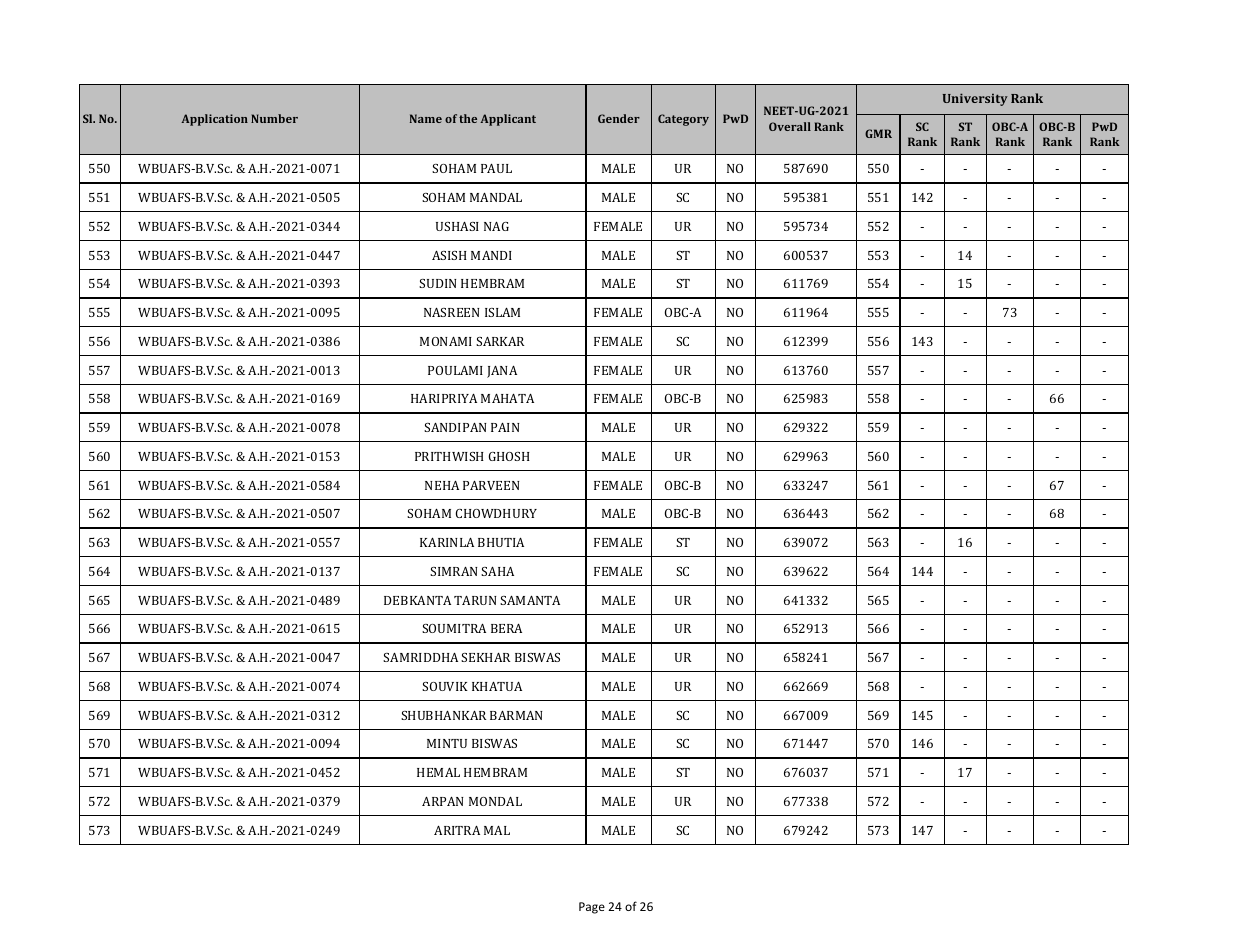  I want to click on HEMAL, so click(438, 772).
